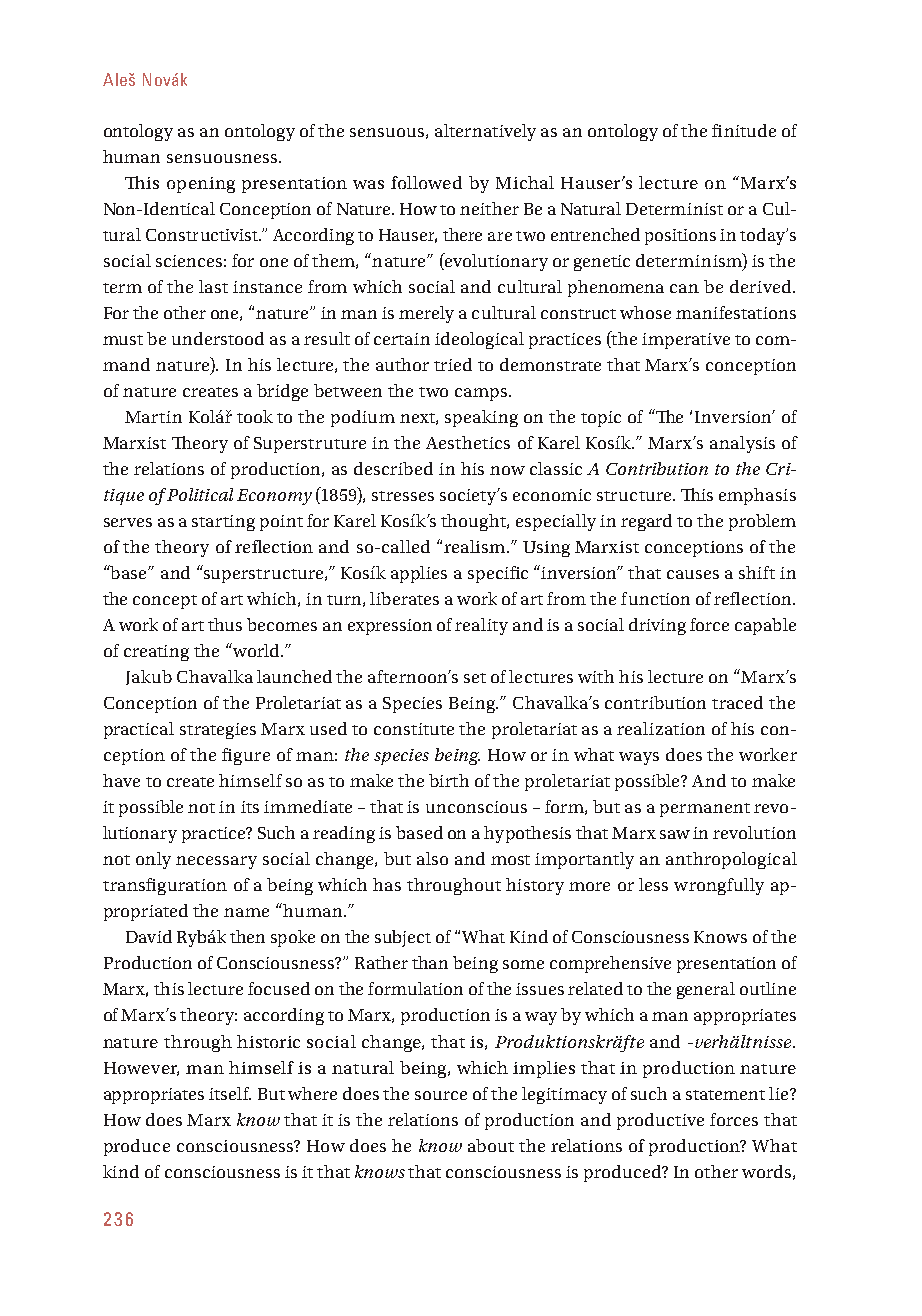 The image size is (922, 1316). What do you see at coordinates (230, 1093) in the document?
I see `itself` at bounding box center [230, 1093].
